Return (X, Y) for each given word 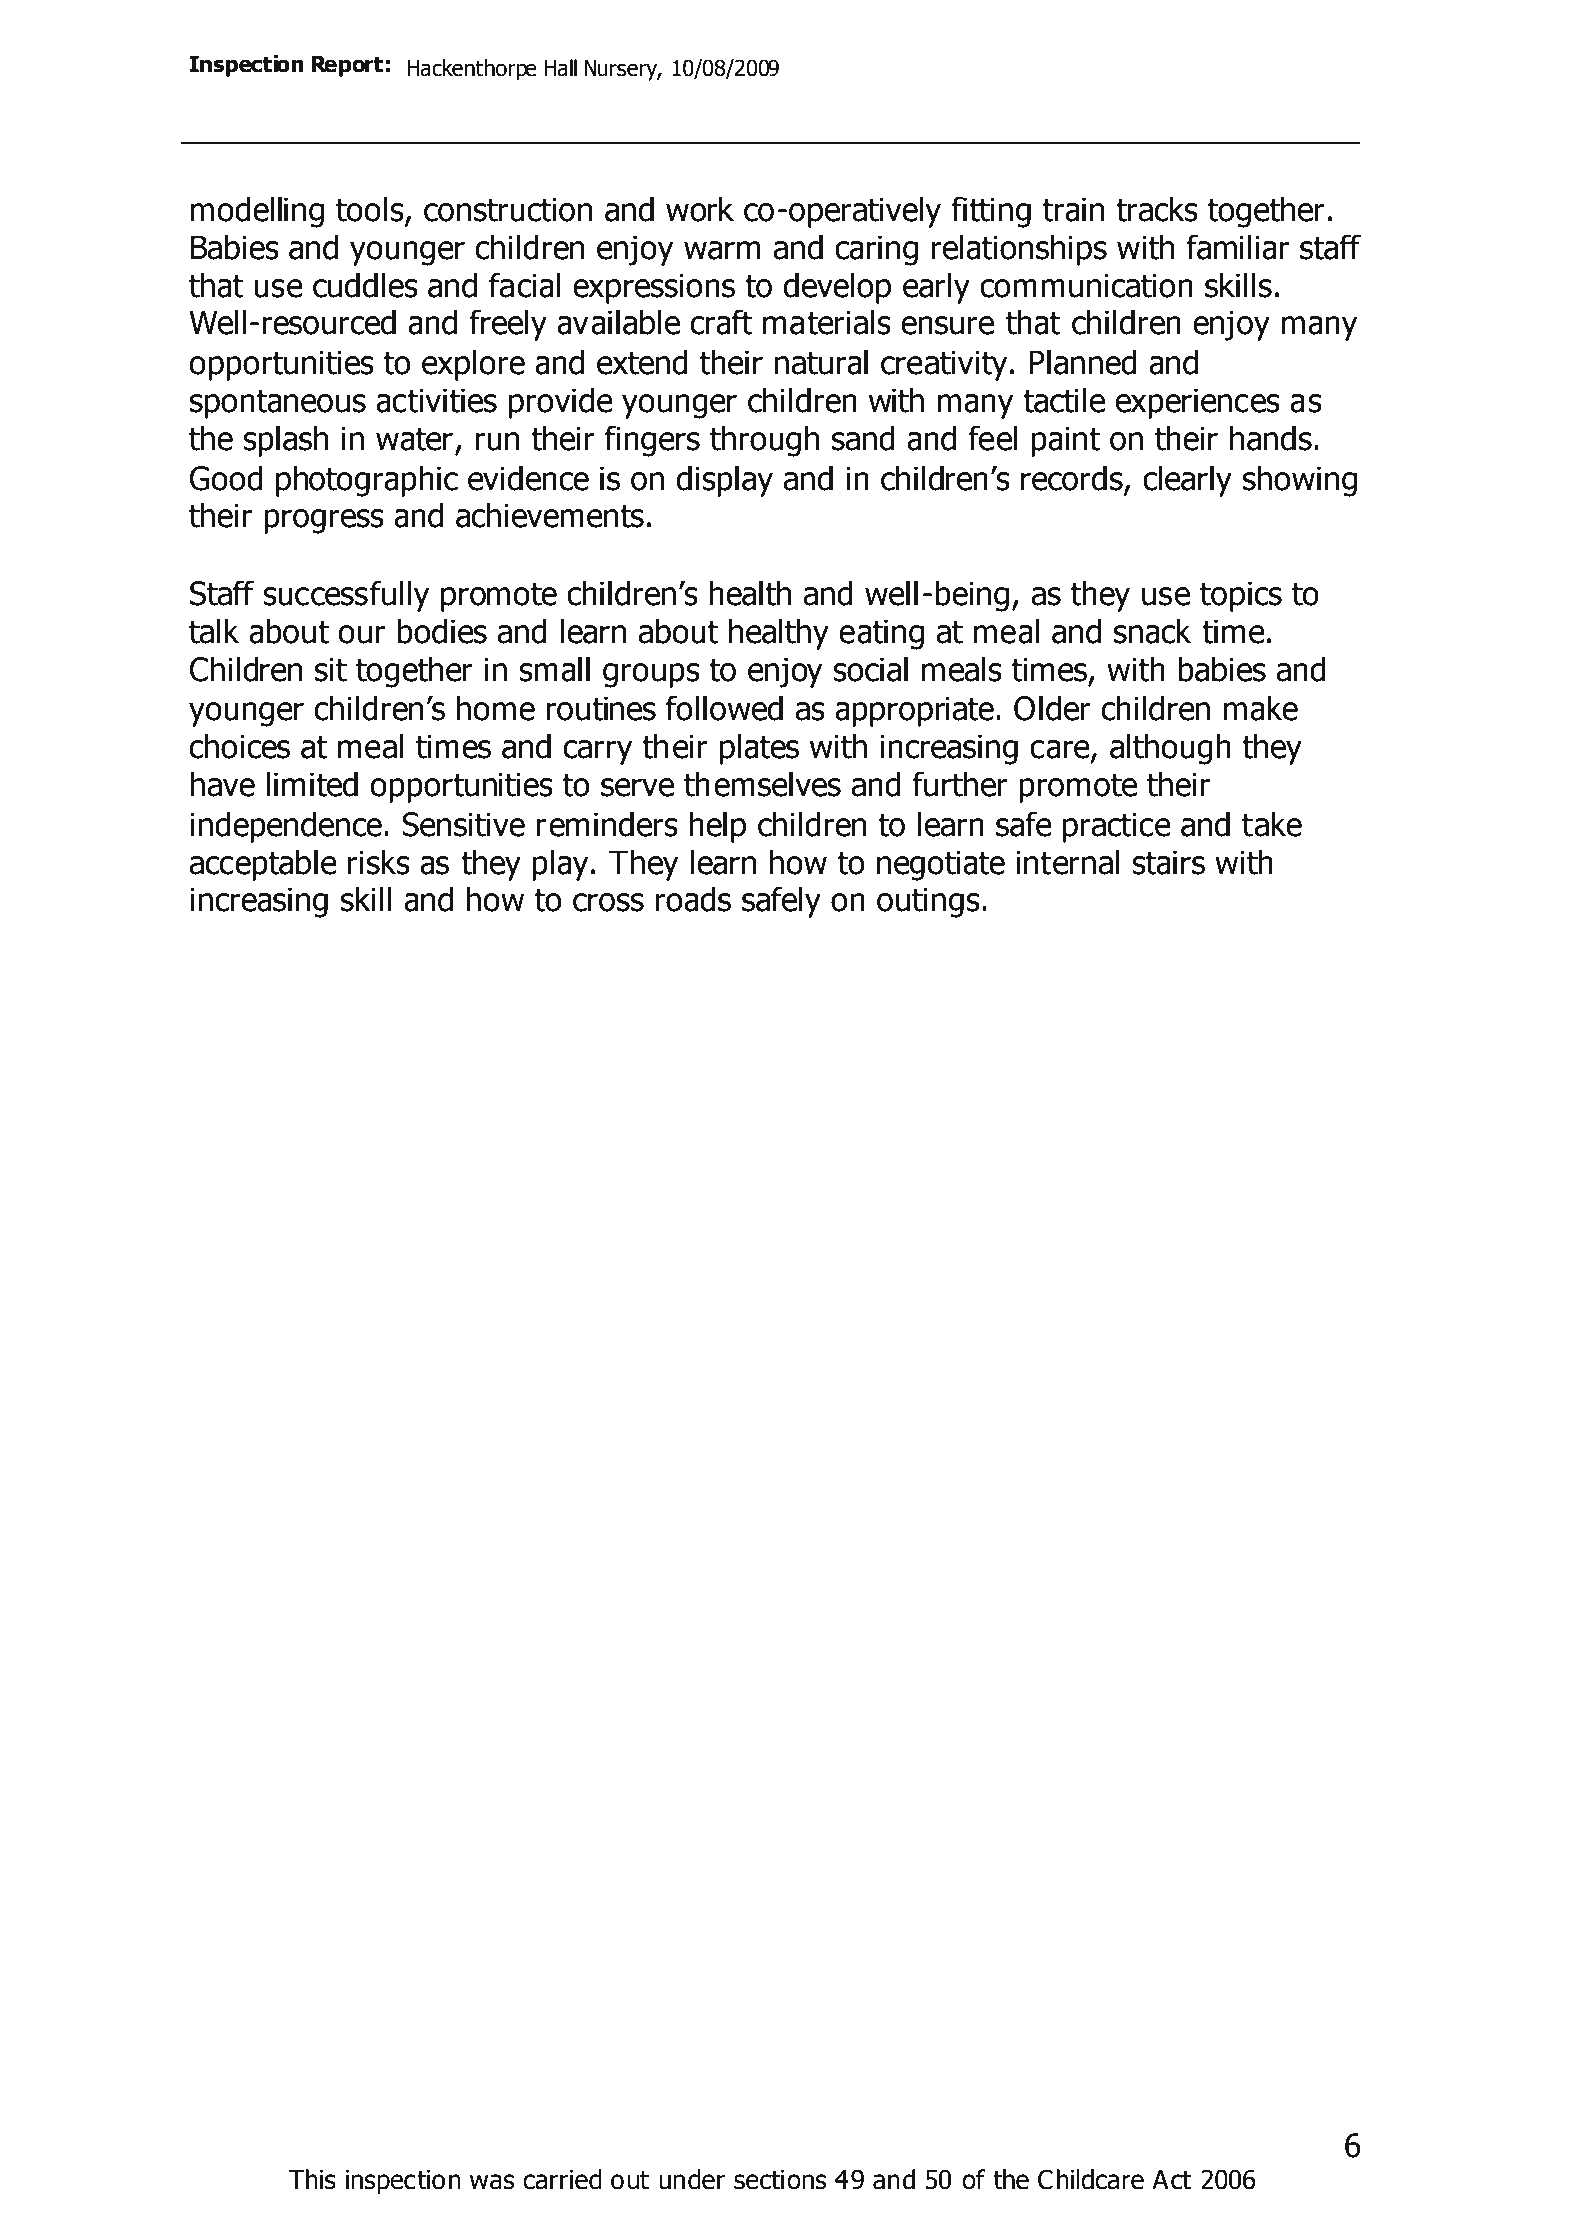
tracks (1157, 209)
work (700, 209)
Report (347, 66)
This (312, 2179)
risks (379, 862)
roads (693, 899)
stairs (1168, 862)
